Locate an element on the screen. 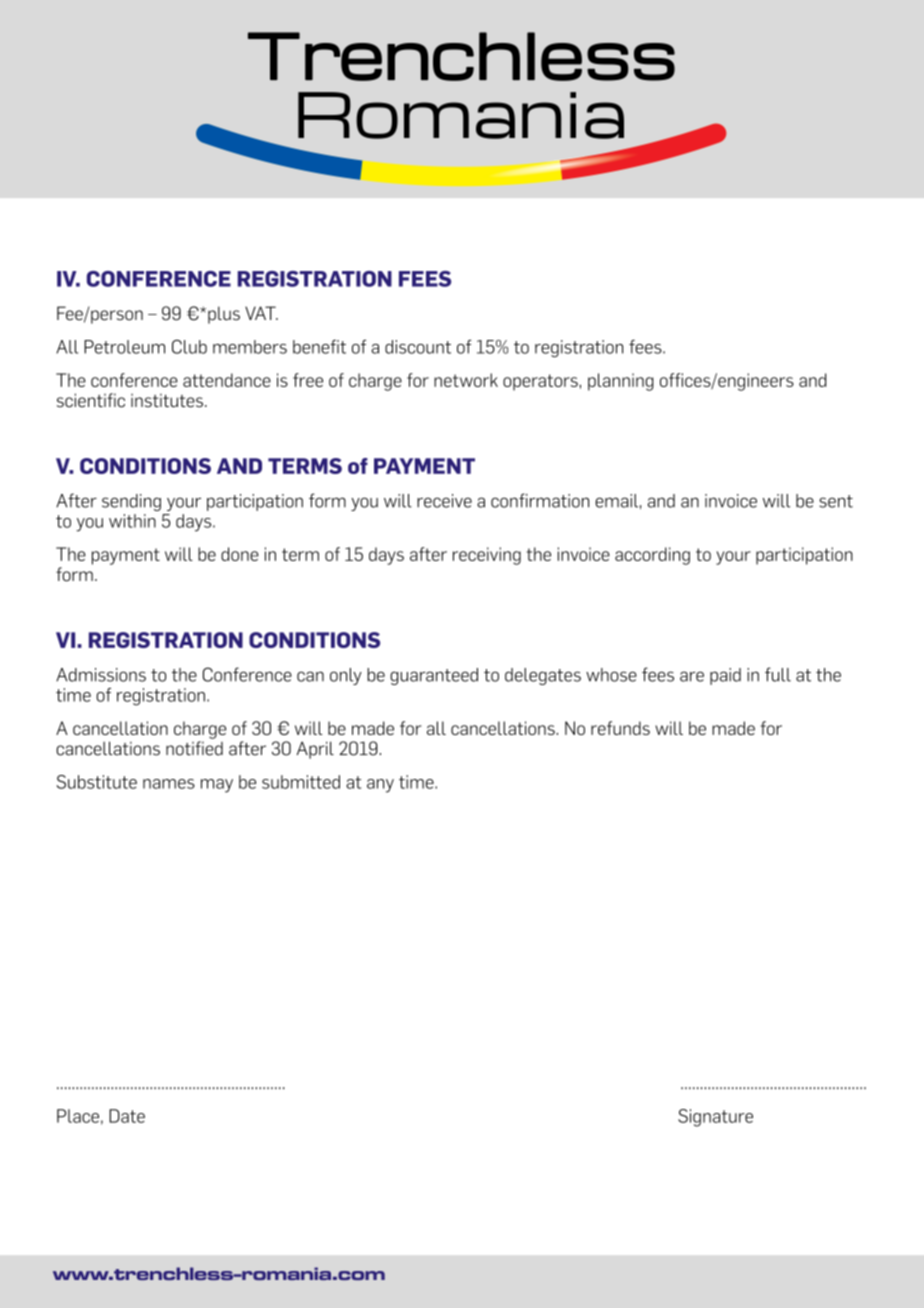  Signature is located at coordinates (715, 1118).
